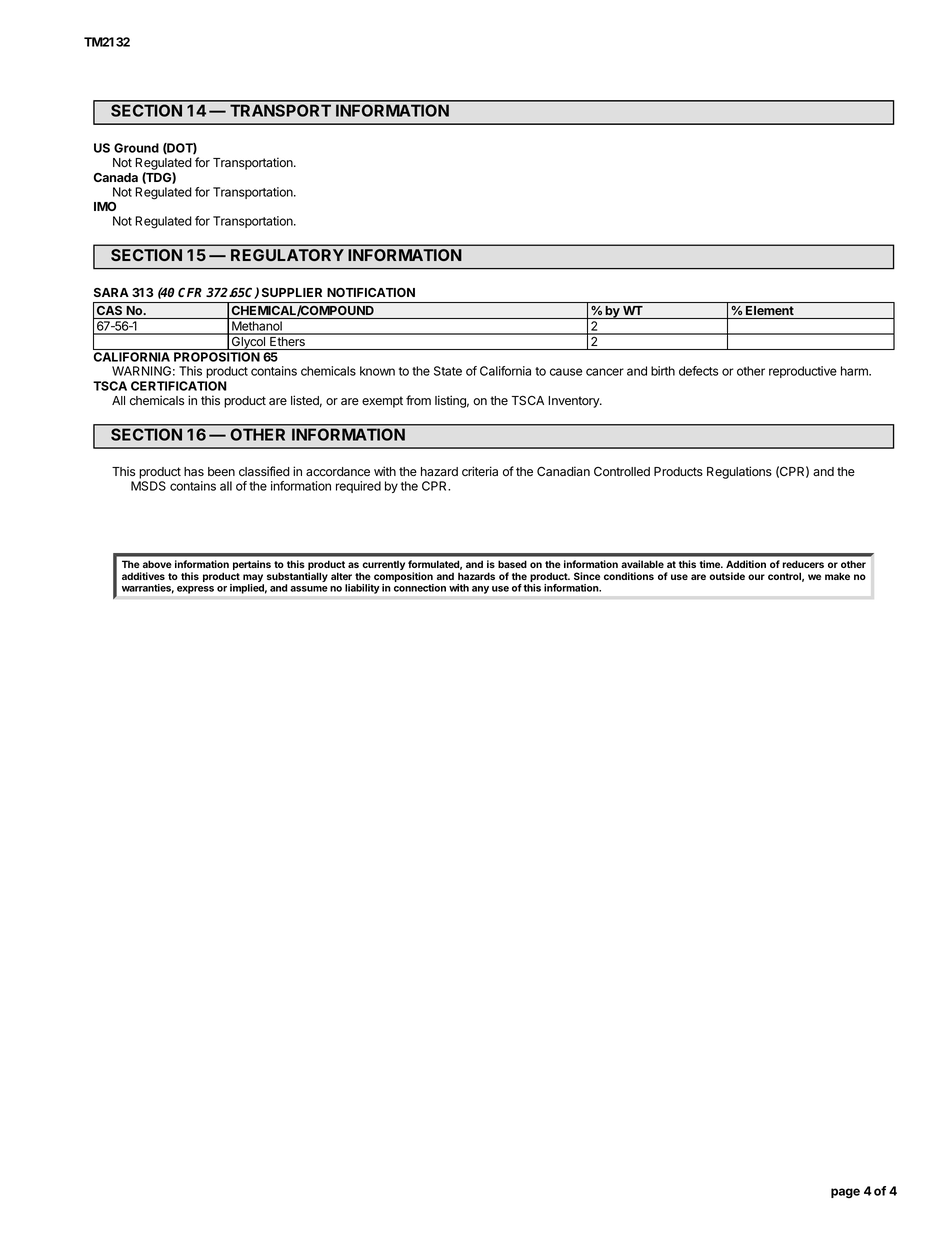 The image size is (952, 1233). Describe the element at coordinates (480, 590) in the screenshot. I see `any` at that location.
